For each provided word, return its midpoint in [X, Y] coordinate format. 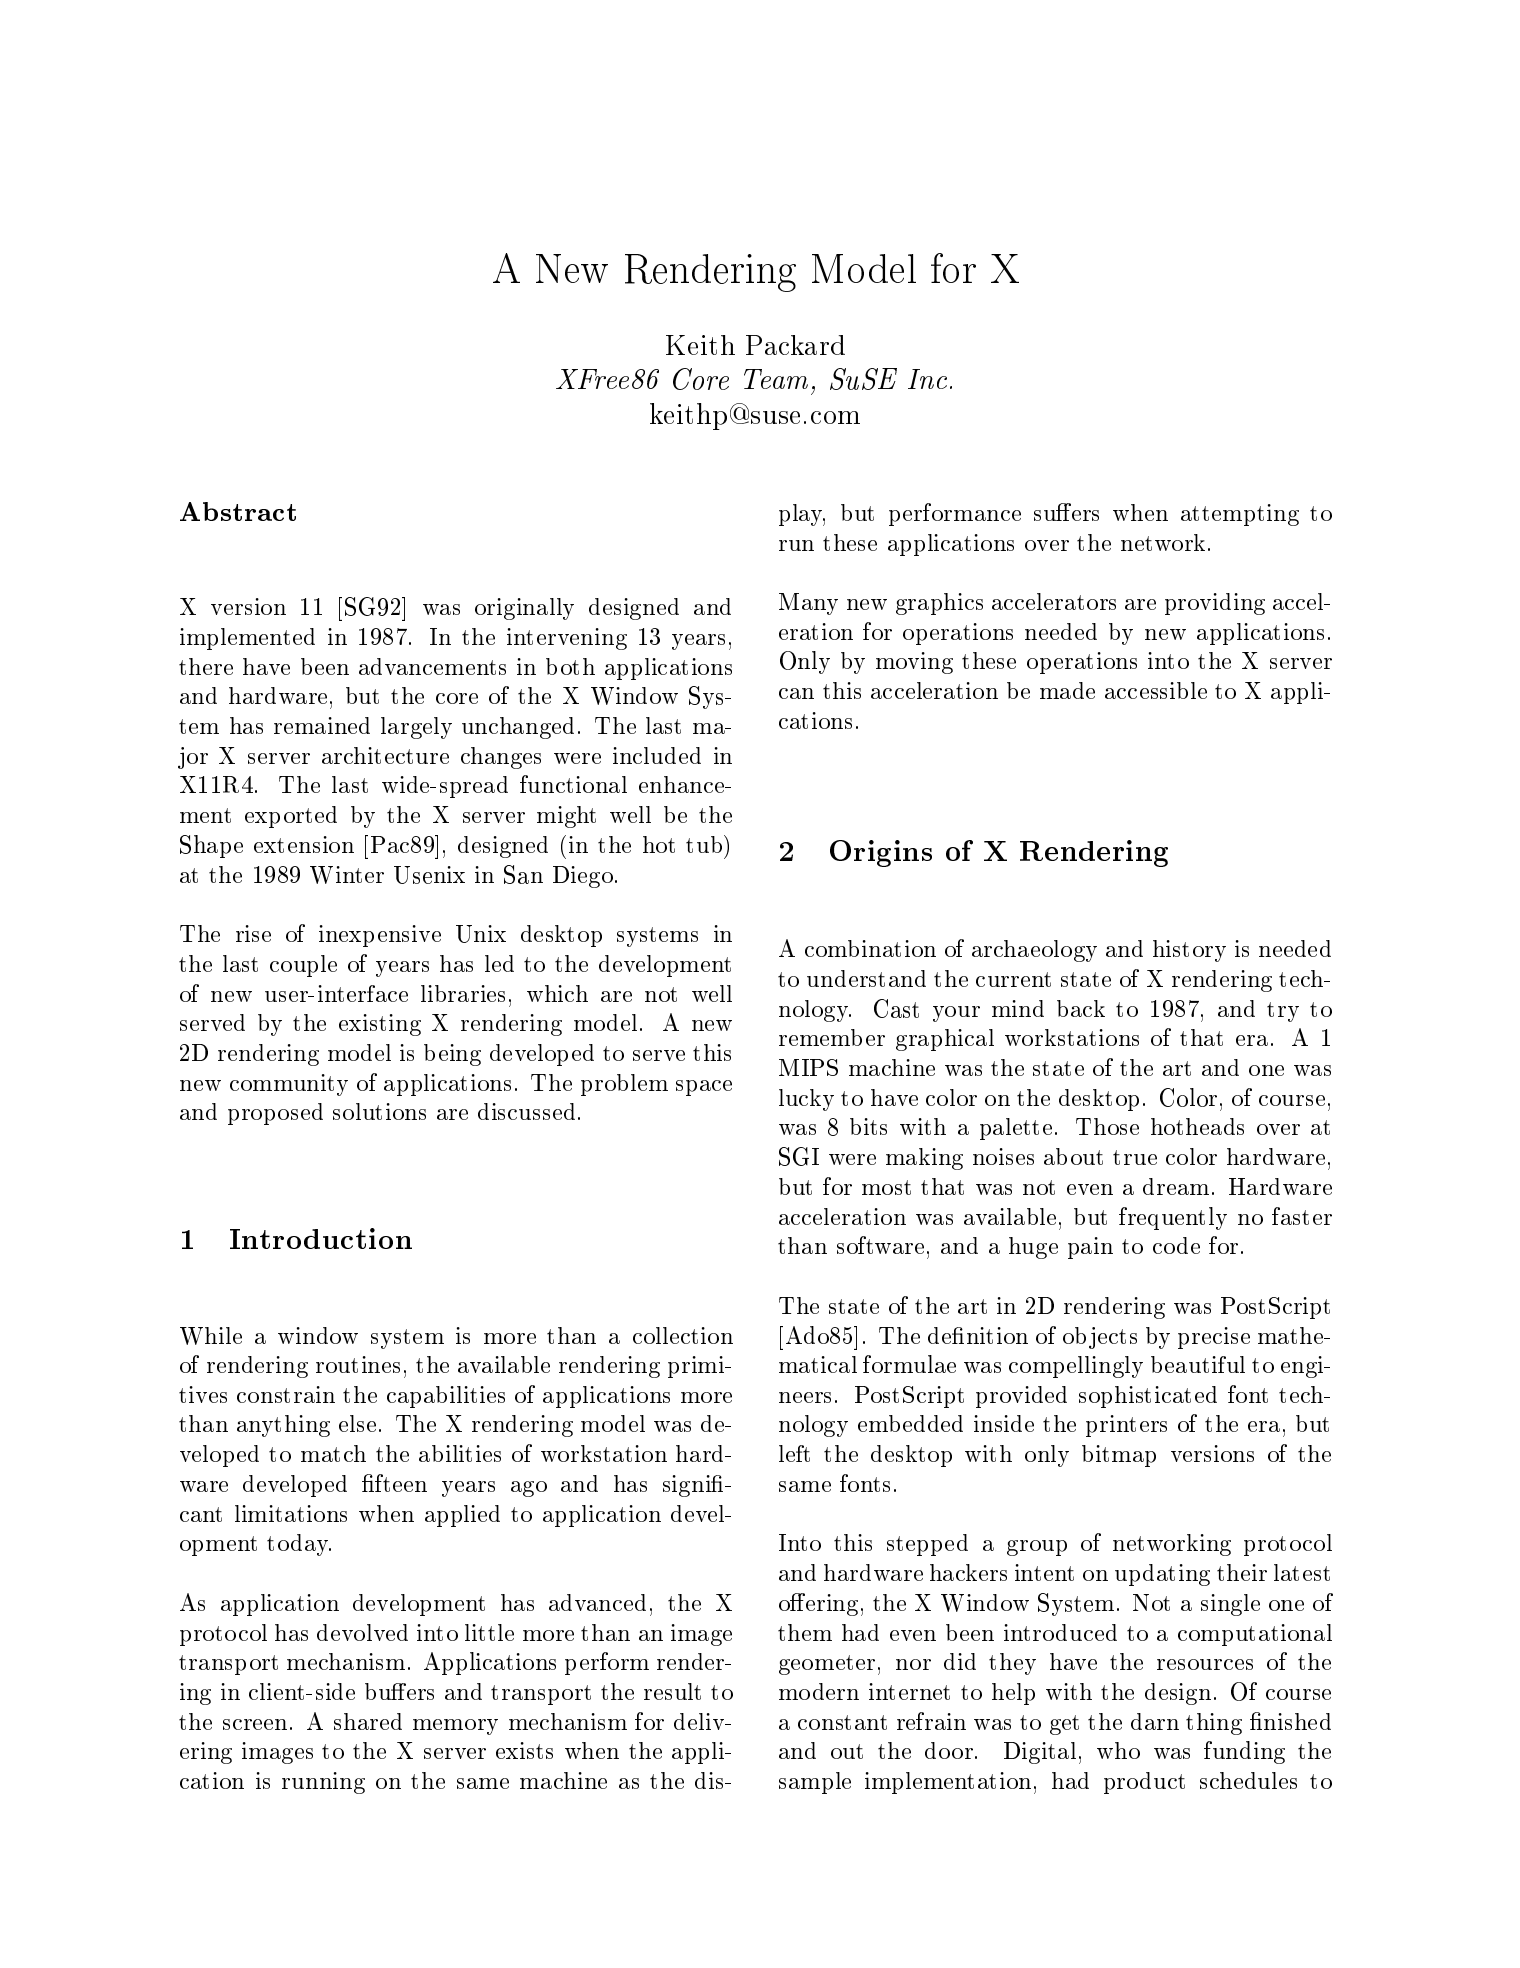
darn [1155, 1721]
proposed [275, 1114]
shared [368, 1721]
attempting [1240, 515]
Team [776, 379]
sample [815, 1783]
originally [524, 609]
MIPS [808, 1067]
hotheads [1197, 1126]
